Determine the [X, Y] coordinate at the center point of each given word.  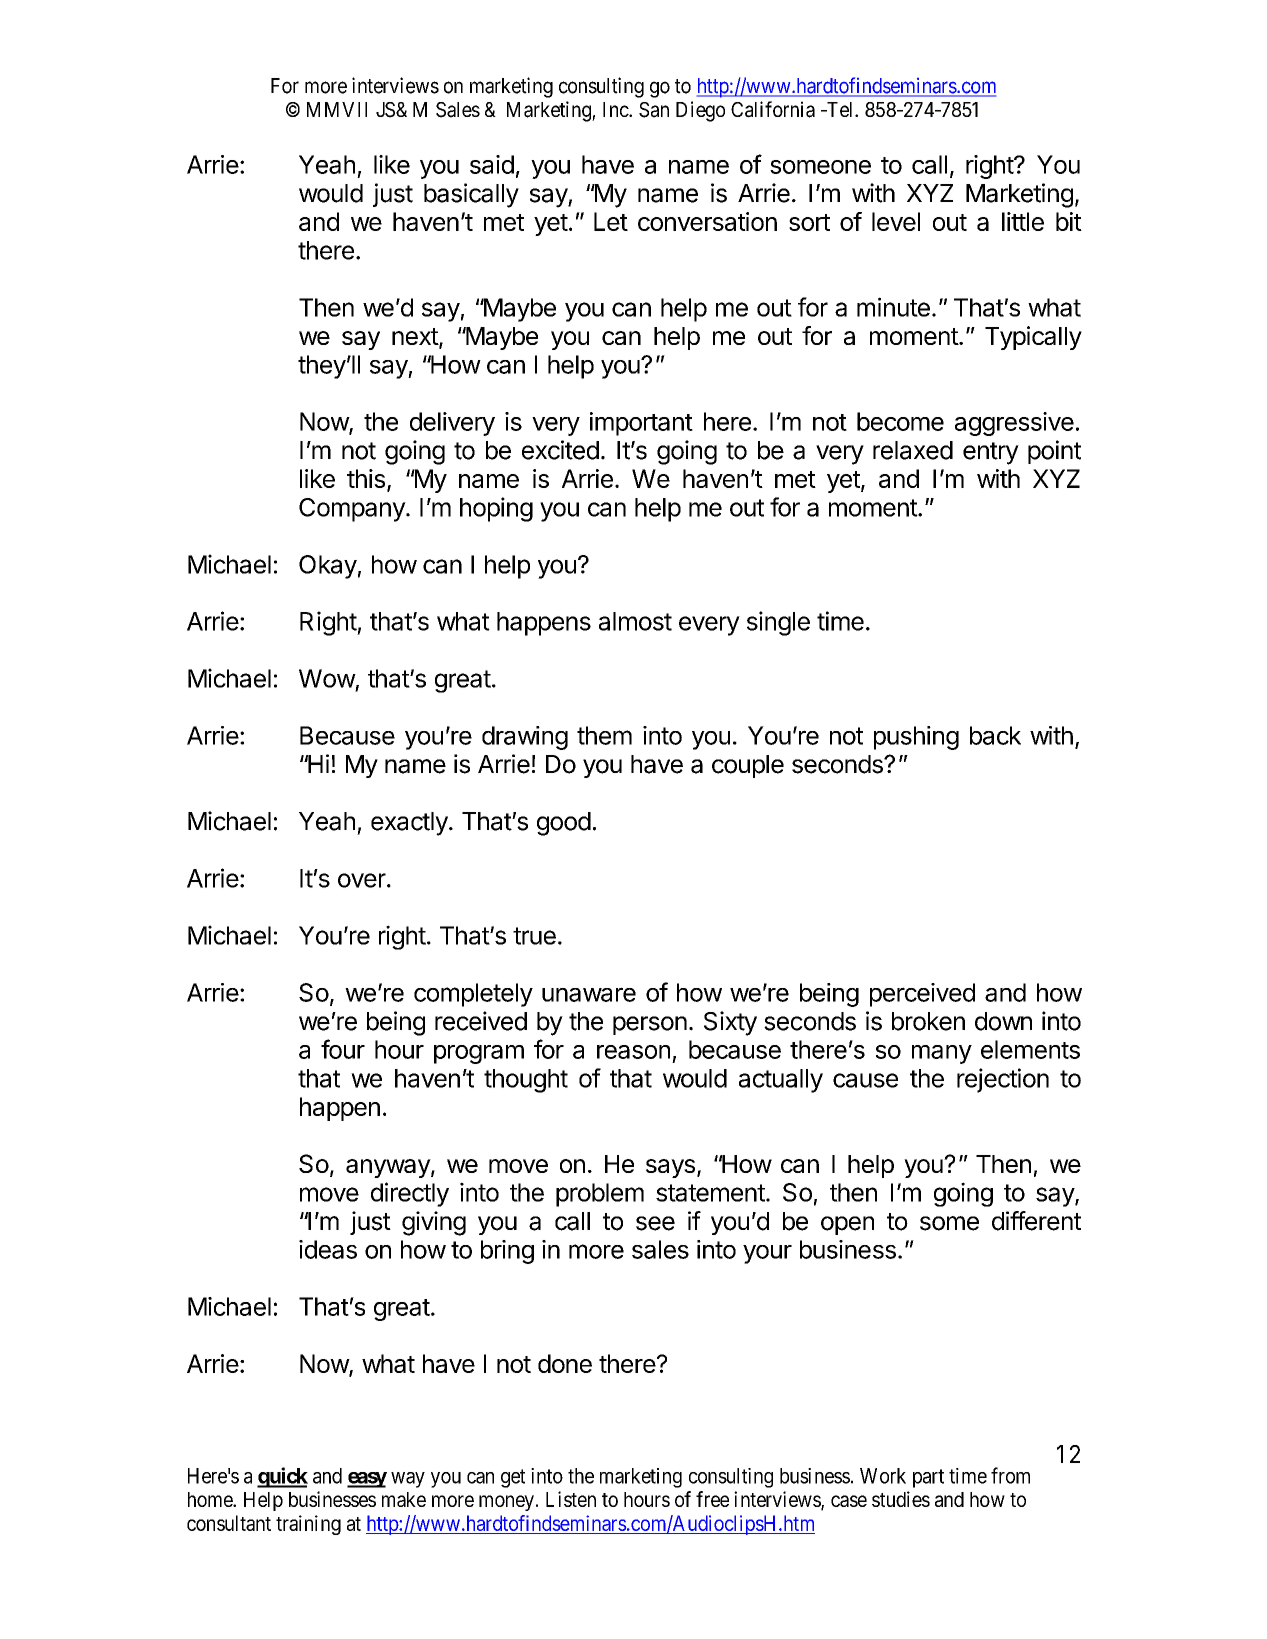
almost [635, 621]
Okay [328, 567]
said [492, 164]
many [942, 1054]
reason [633, 1052]
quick [282, 1477]
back [995, 735]
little [1023, 221]
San [654, 110]
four [343, 1049]
